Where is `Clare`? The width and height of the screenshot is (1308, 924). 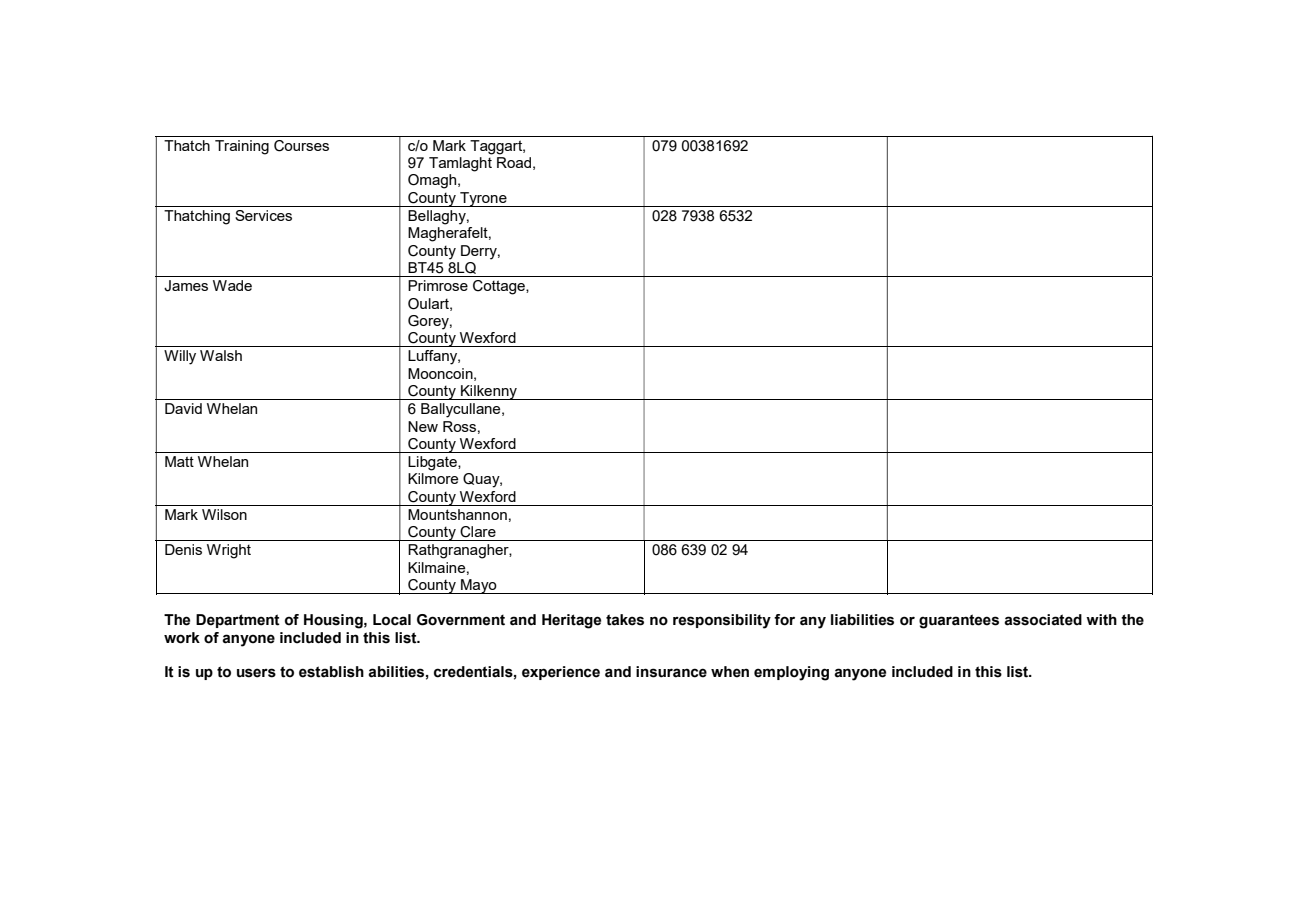
Clare is located at coordinates (478, 532).
